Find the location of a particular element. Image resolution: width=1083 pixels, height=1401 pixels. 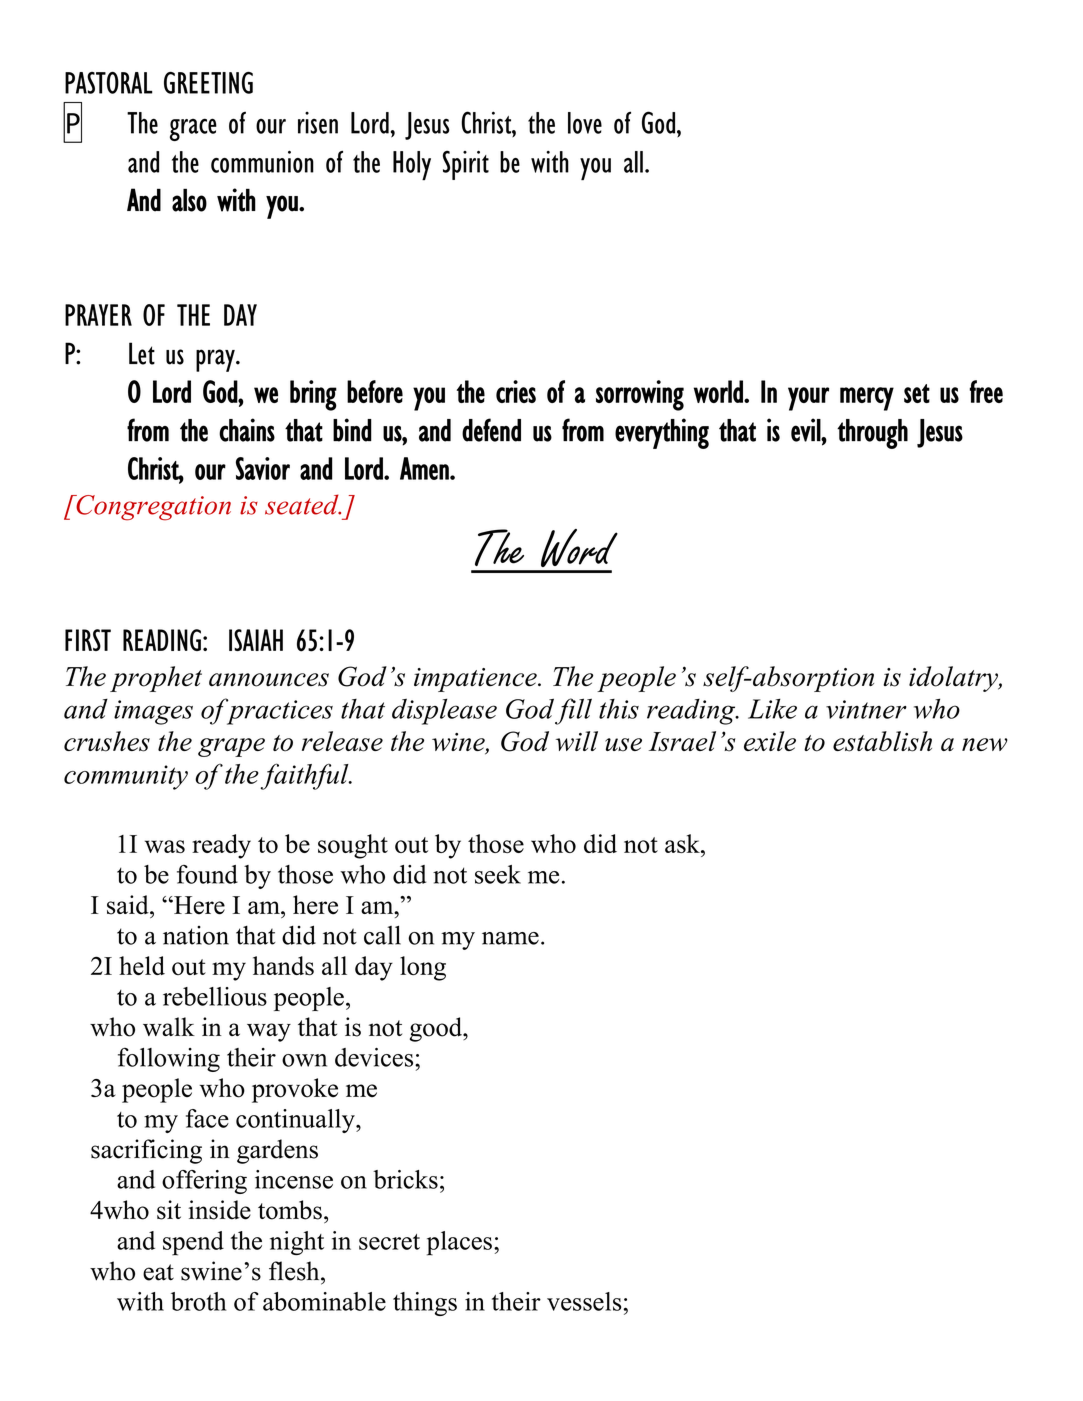

spend is located at coordinates (193, 1243).
